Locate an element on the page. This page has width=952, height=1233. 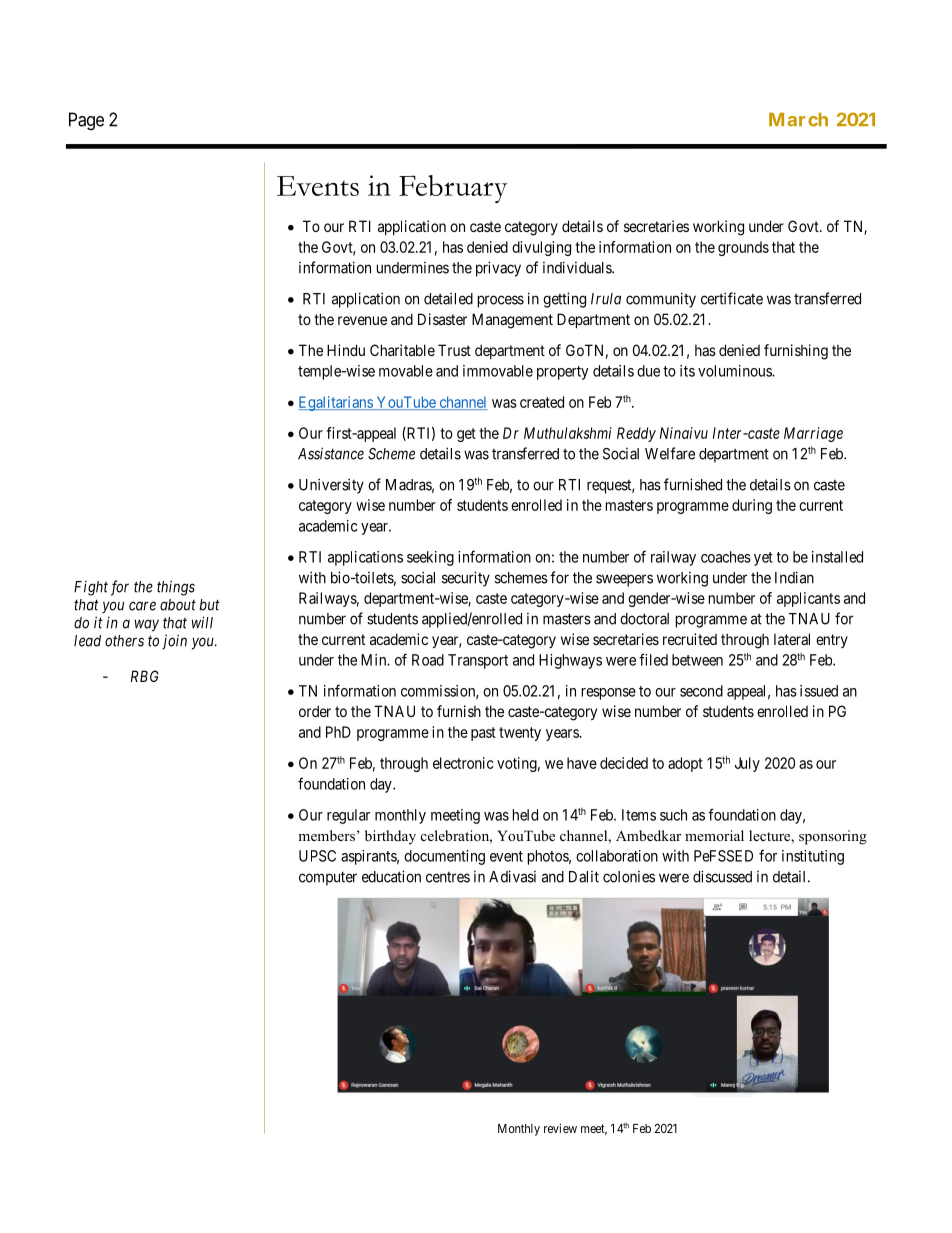
March is located at coordinates (798, 120).
